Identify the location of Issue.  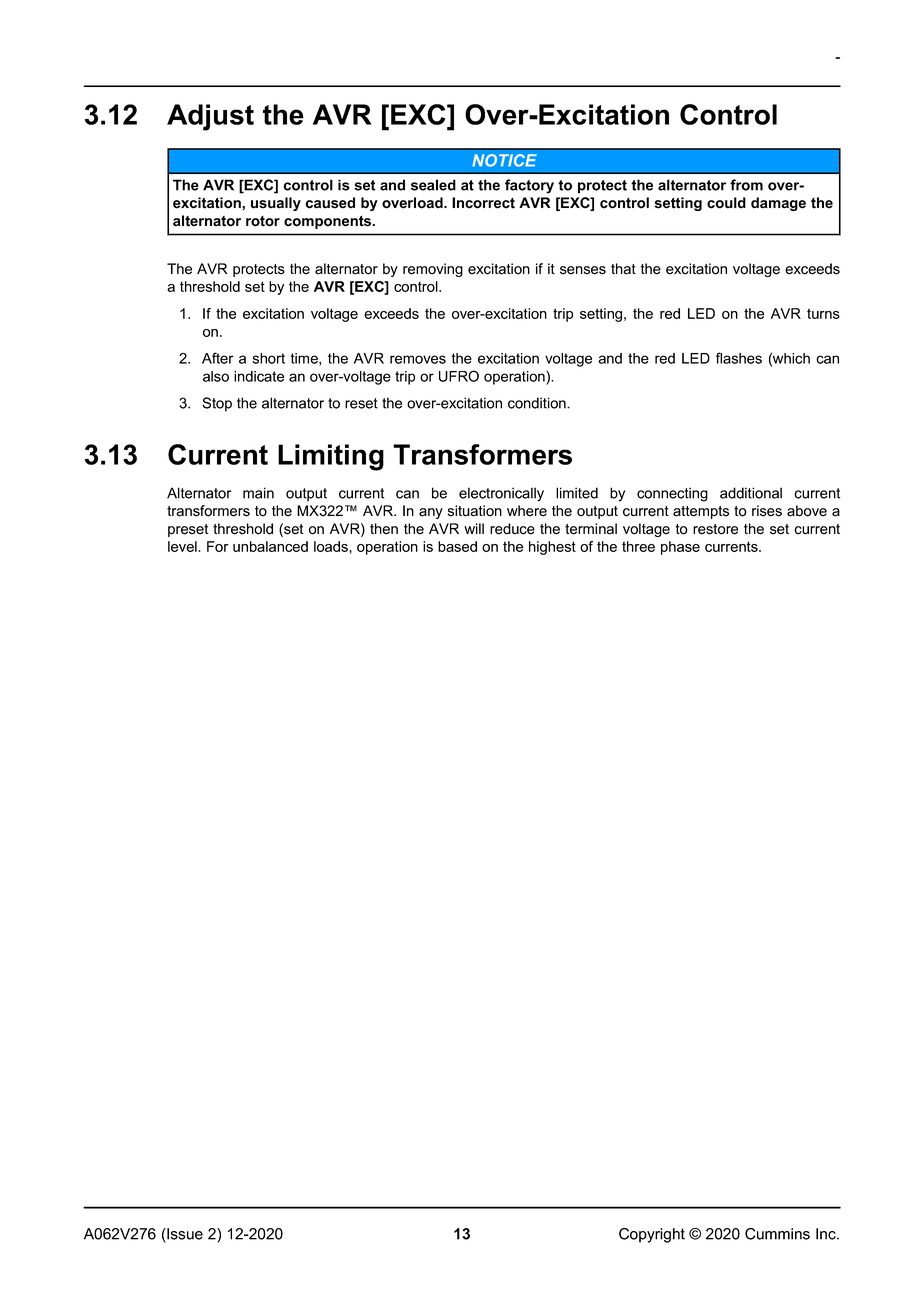
(184, 1234).
